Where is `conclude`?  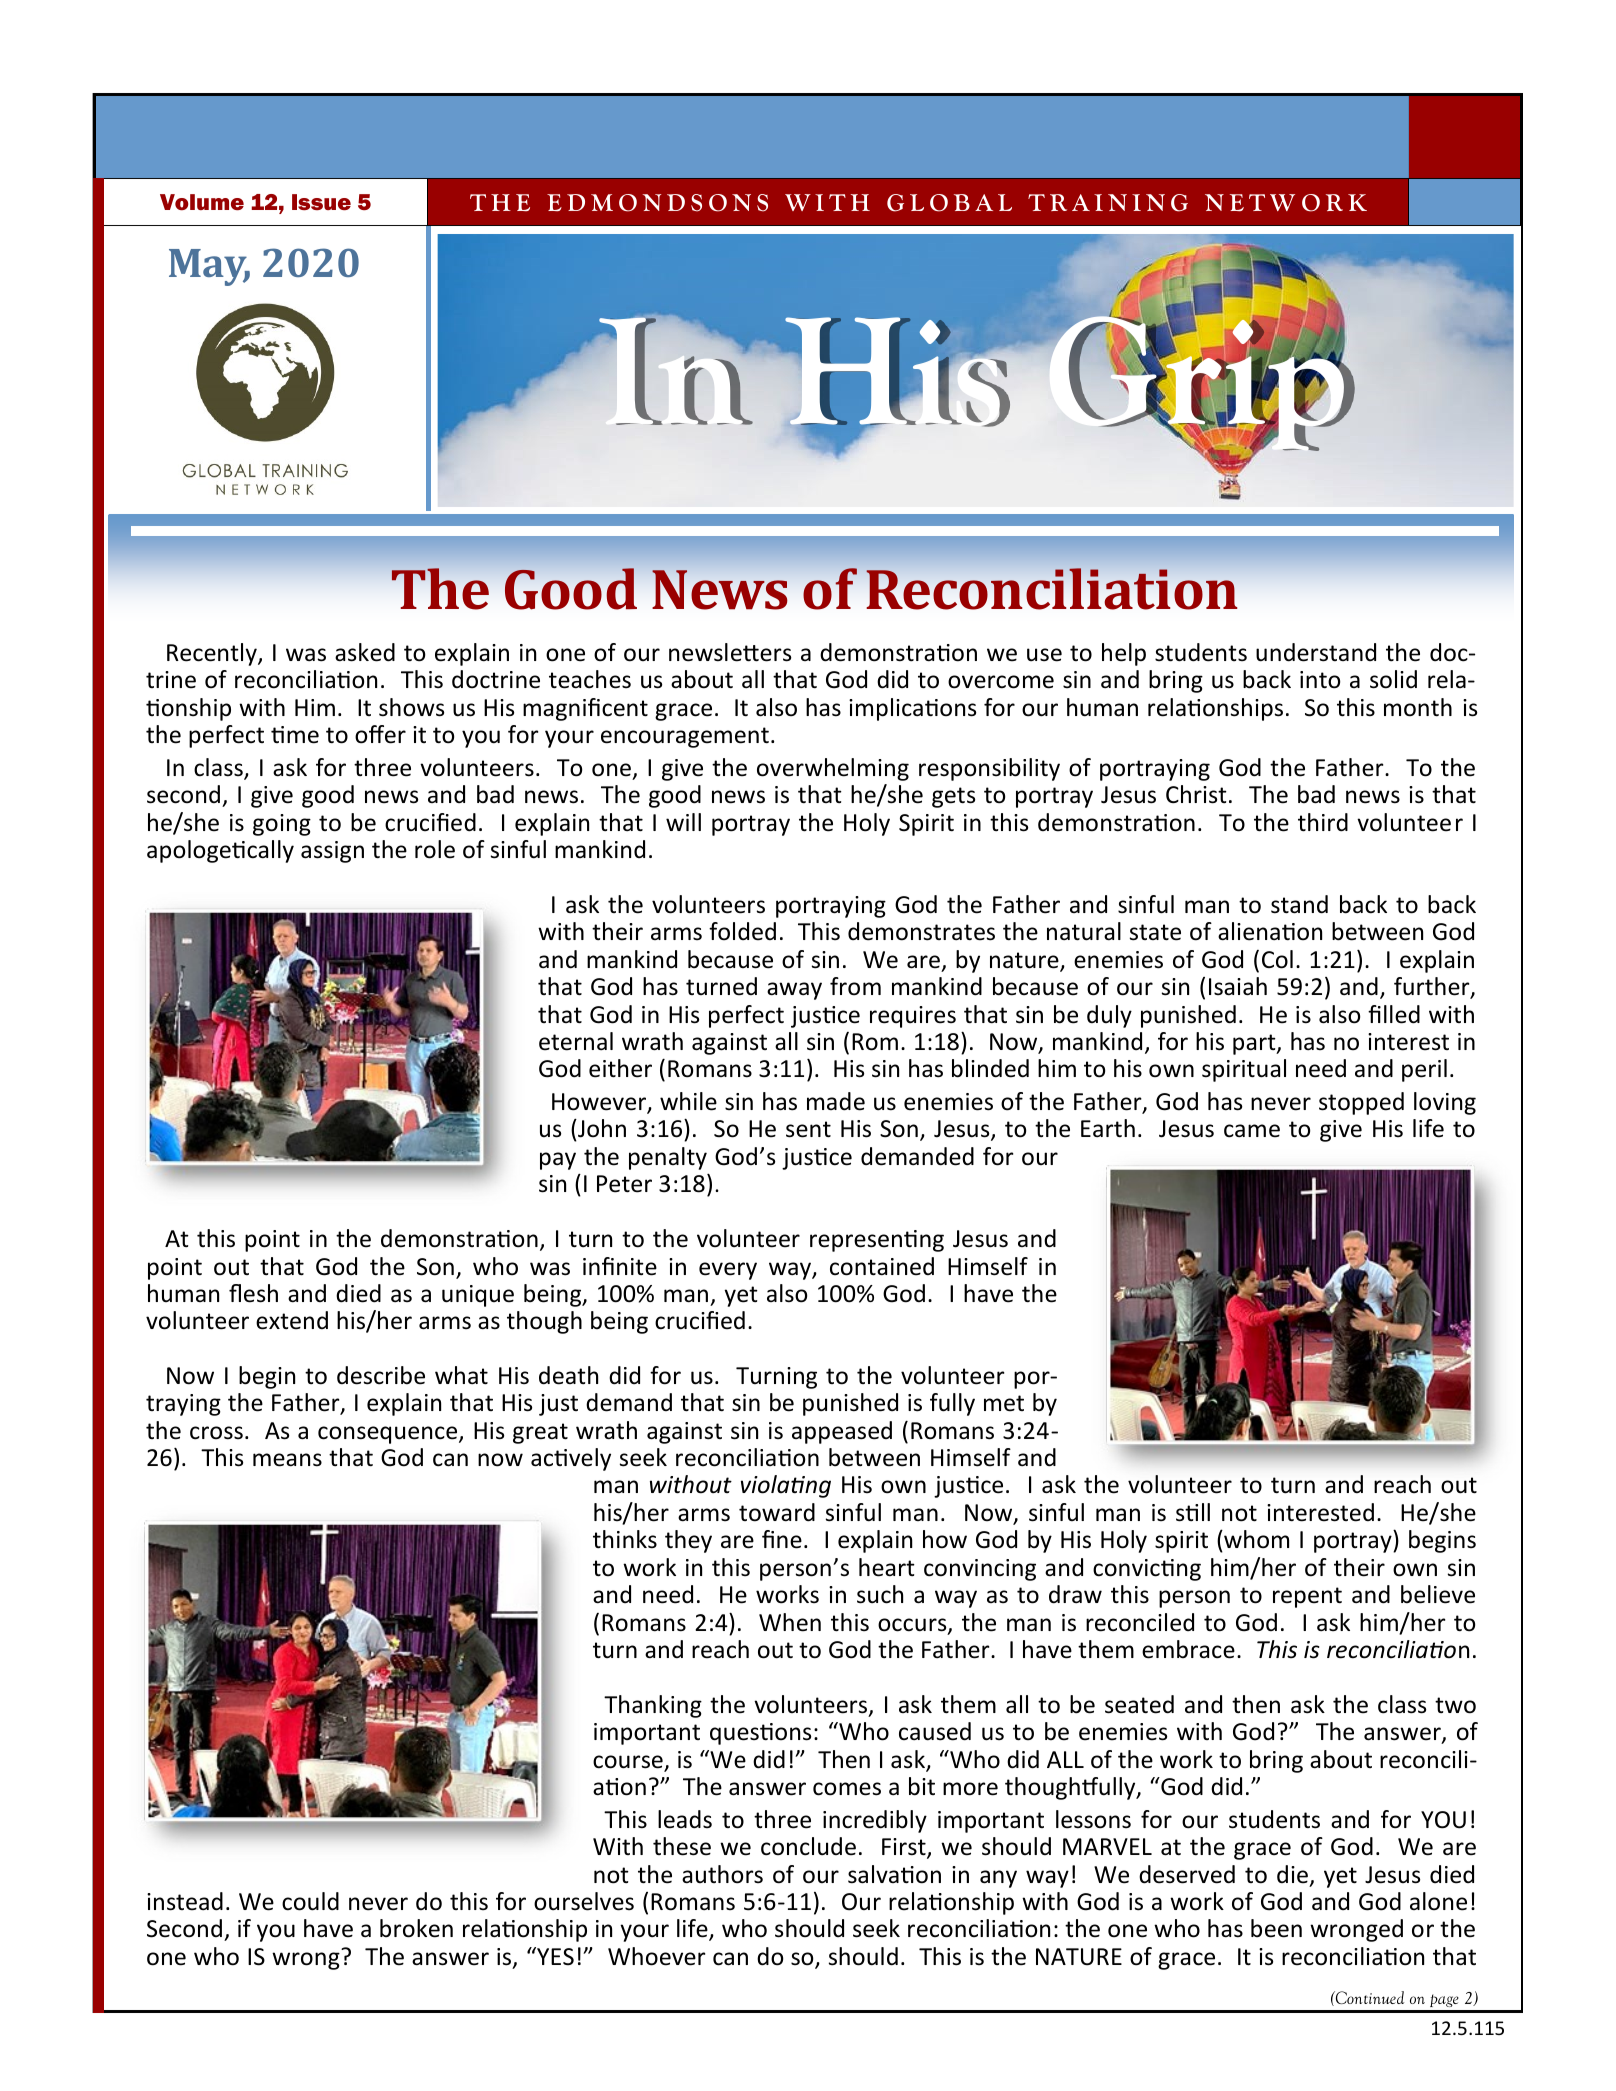 conclude is located at coordinates (808, 1846).
